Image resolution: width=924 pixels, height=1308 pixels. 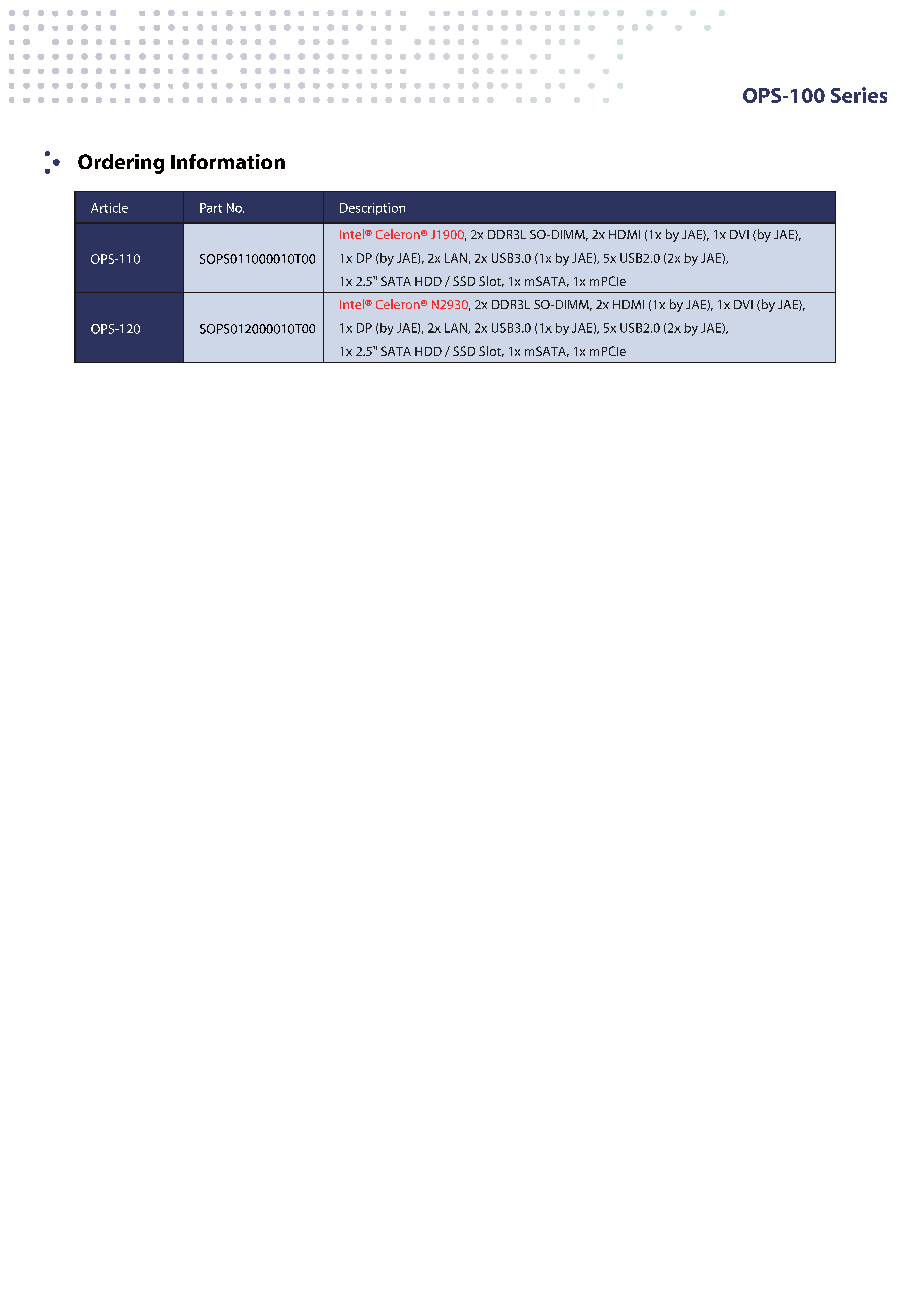 I want to click on Series, so click(x=859, y=95).
